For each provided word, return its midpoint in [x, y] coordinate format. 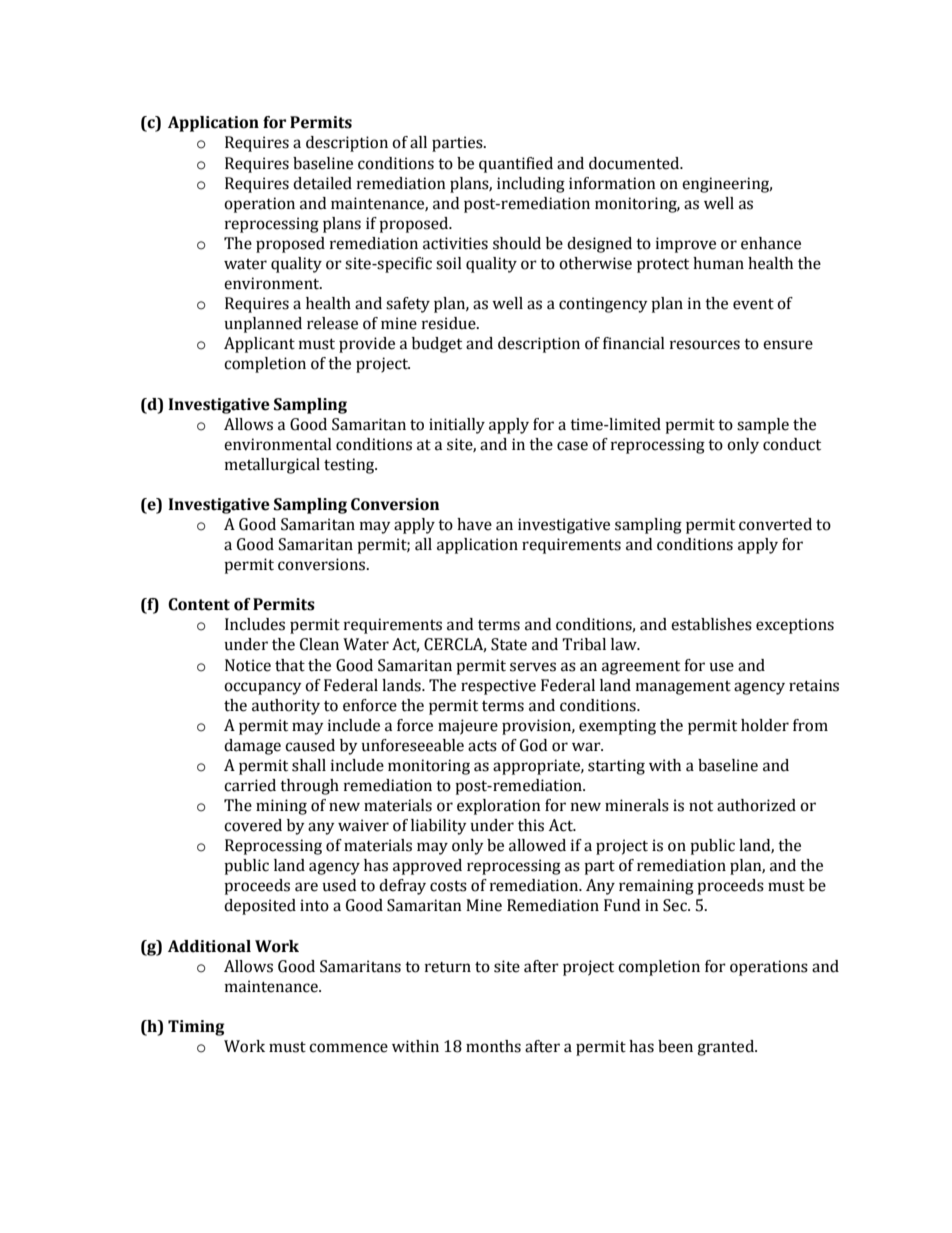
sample [763, 426]
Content [199, 604]
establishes [711, 624]
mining [281, 807]
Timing [196, 1028]
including [531, 185]
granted [726, 1048]
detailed [322, 183]
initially [457, 426]
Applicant [259, 345]
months [493, 1046]
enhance [771, 243]
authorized [756, 805]
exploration [499, 807]
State [509, 644]
